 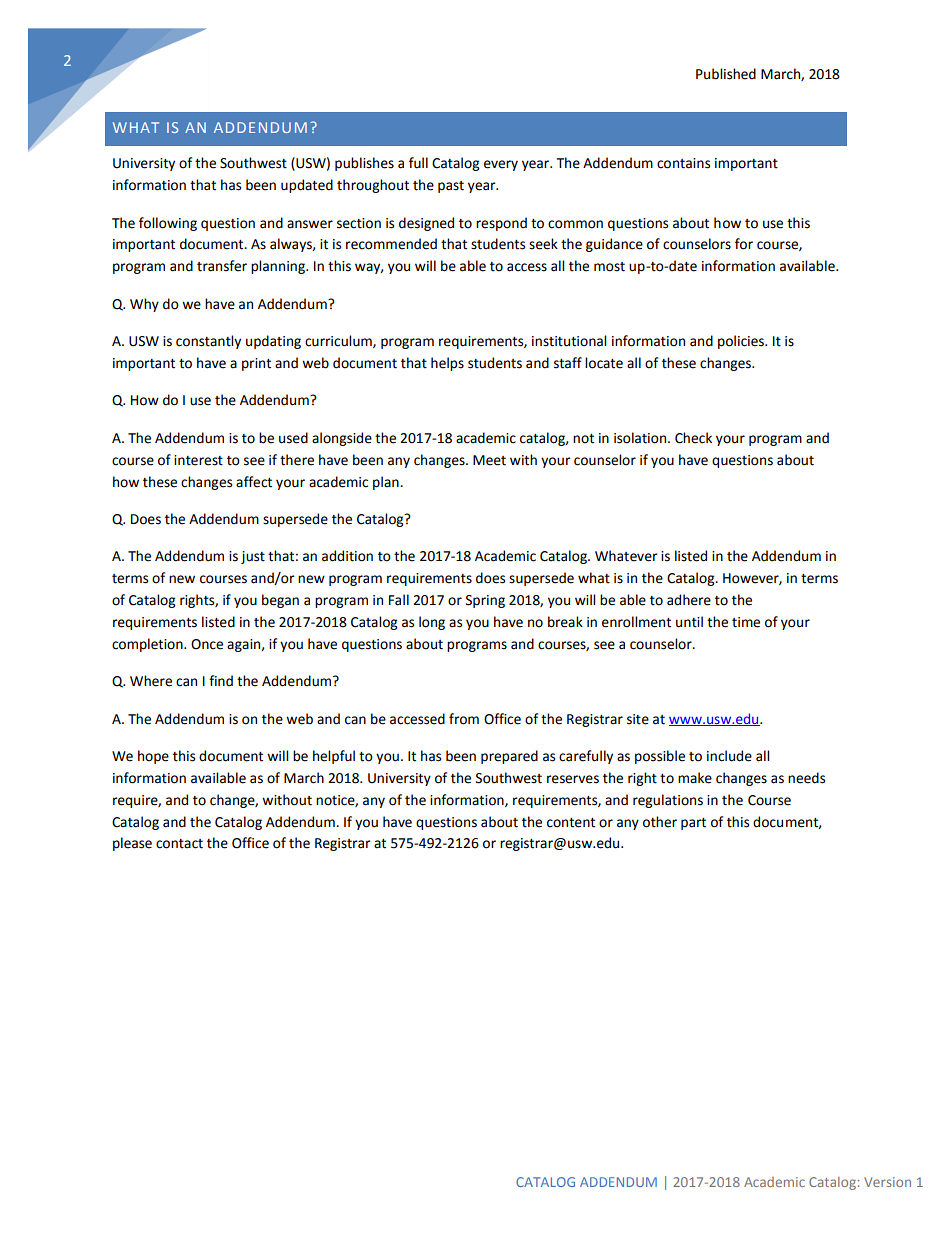 I want to click on publishes, so click(x=364, y=164).
